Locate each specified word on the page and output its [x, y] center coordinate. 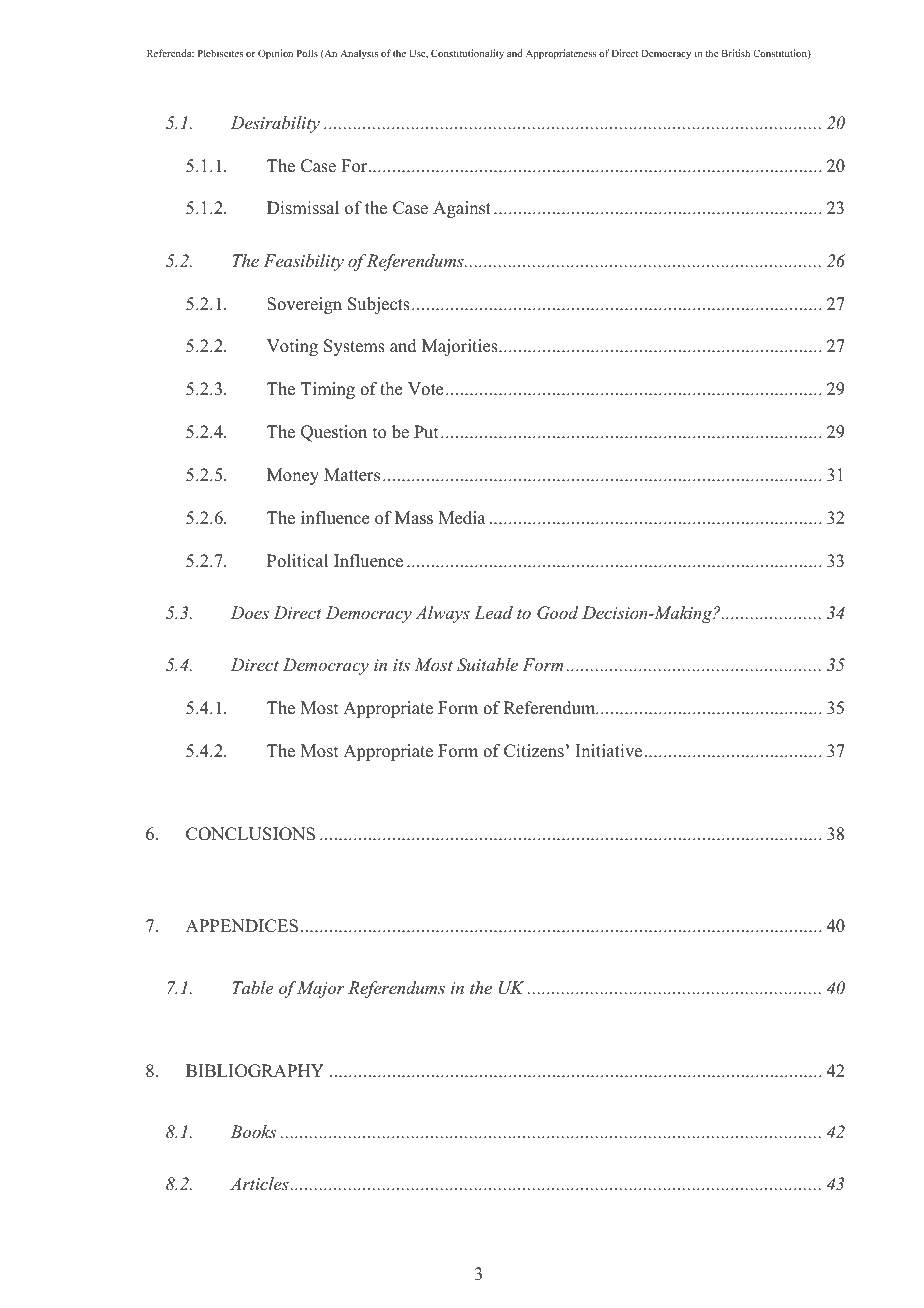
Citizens [534, 751]
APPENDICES [242, 926]
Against [462, 209]
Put [426, 432]
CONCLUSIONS [250, 834]
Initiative [609, 751]
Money [293, 476]
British [735, 53]
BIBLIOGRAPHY [255, 1071]
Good [557, 613]
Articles [260, 1183]
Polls [307, 53]
